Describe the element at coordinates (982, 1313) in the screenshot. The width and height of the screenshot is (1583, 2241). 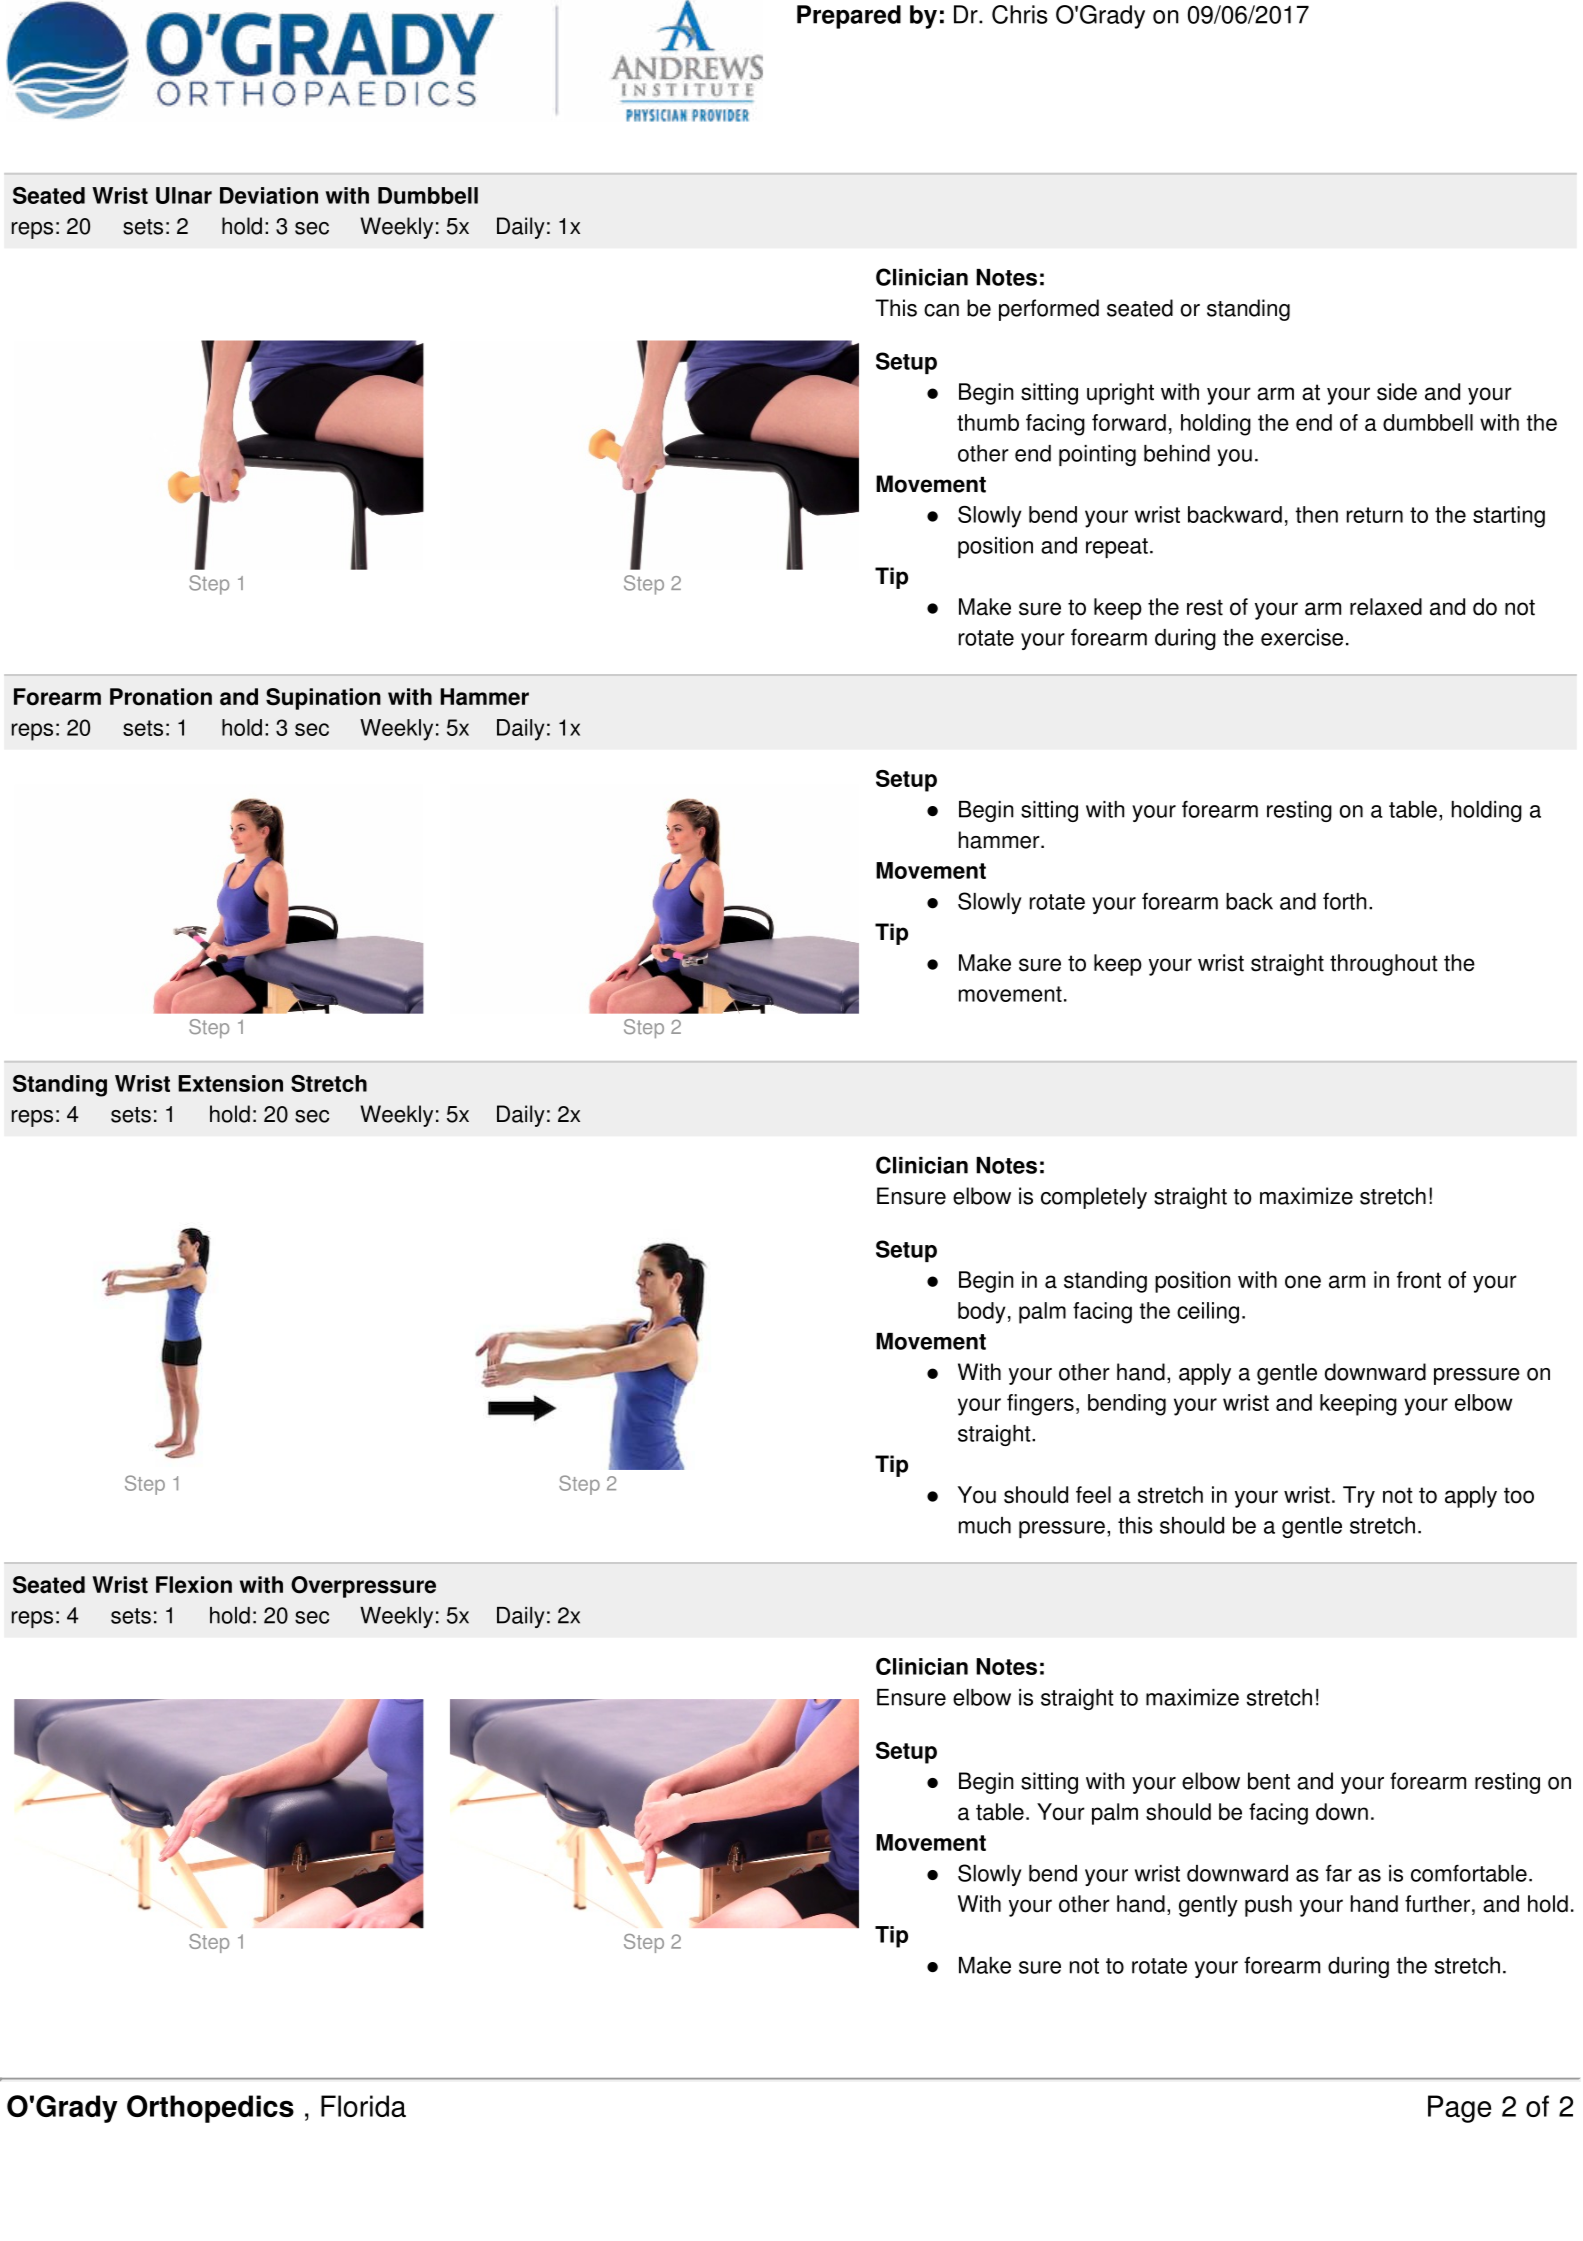
I see `body` at that location.
